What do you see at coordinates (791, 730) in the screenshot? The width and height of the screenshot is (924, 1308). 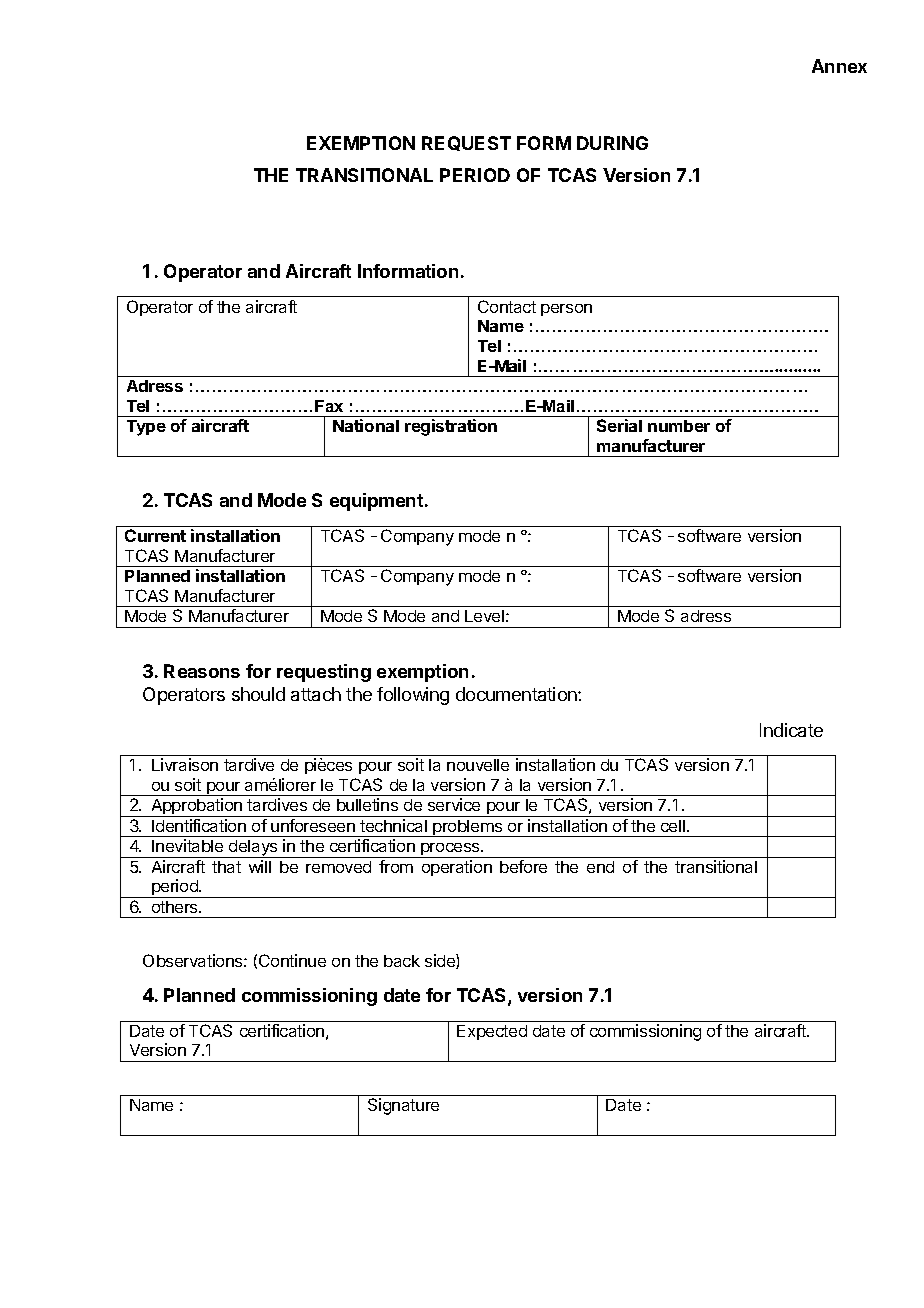 I see `Indicate` at bounding box center [791, 730].
